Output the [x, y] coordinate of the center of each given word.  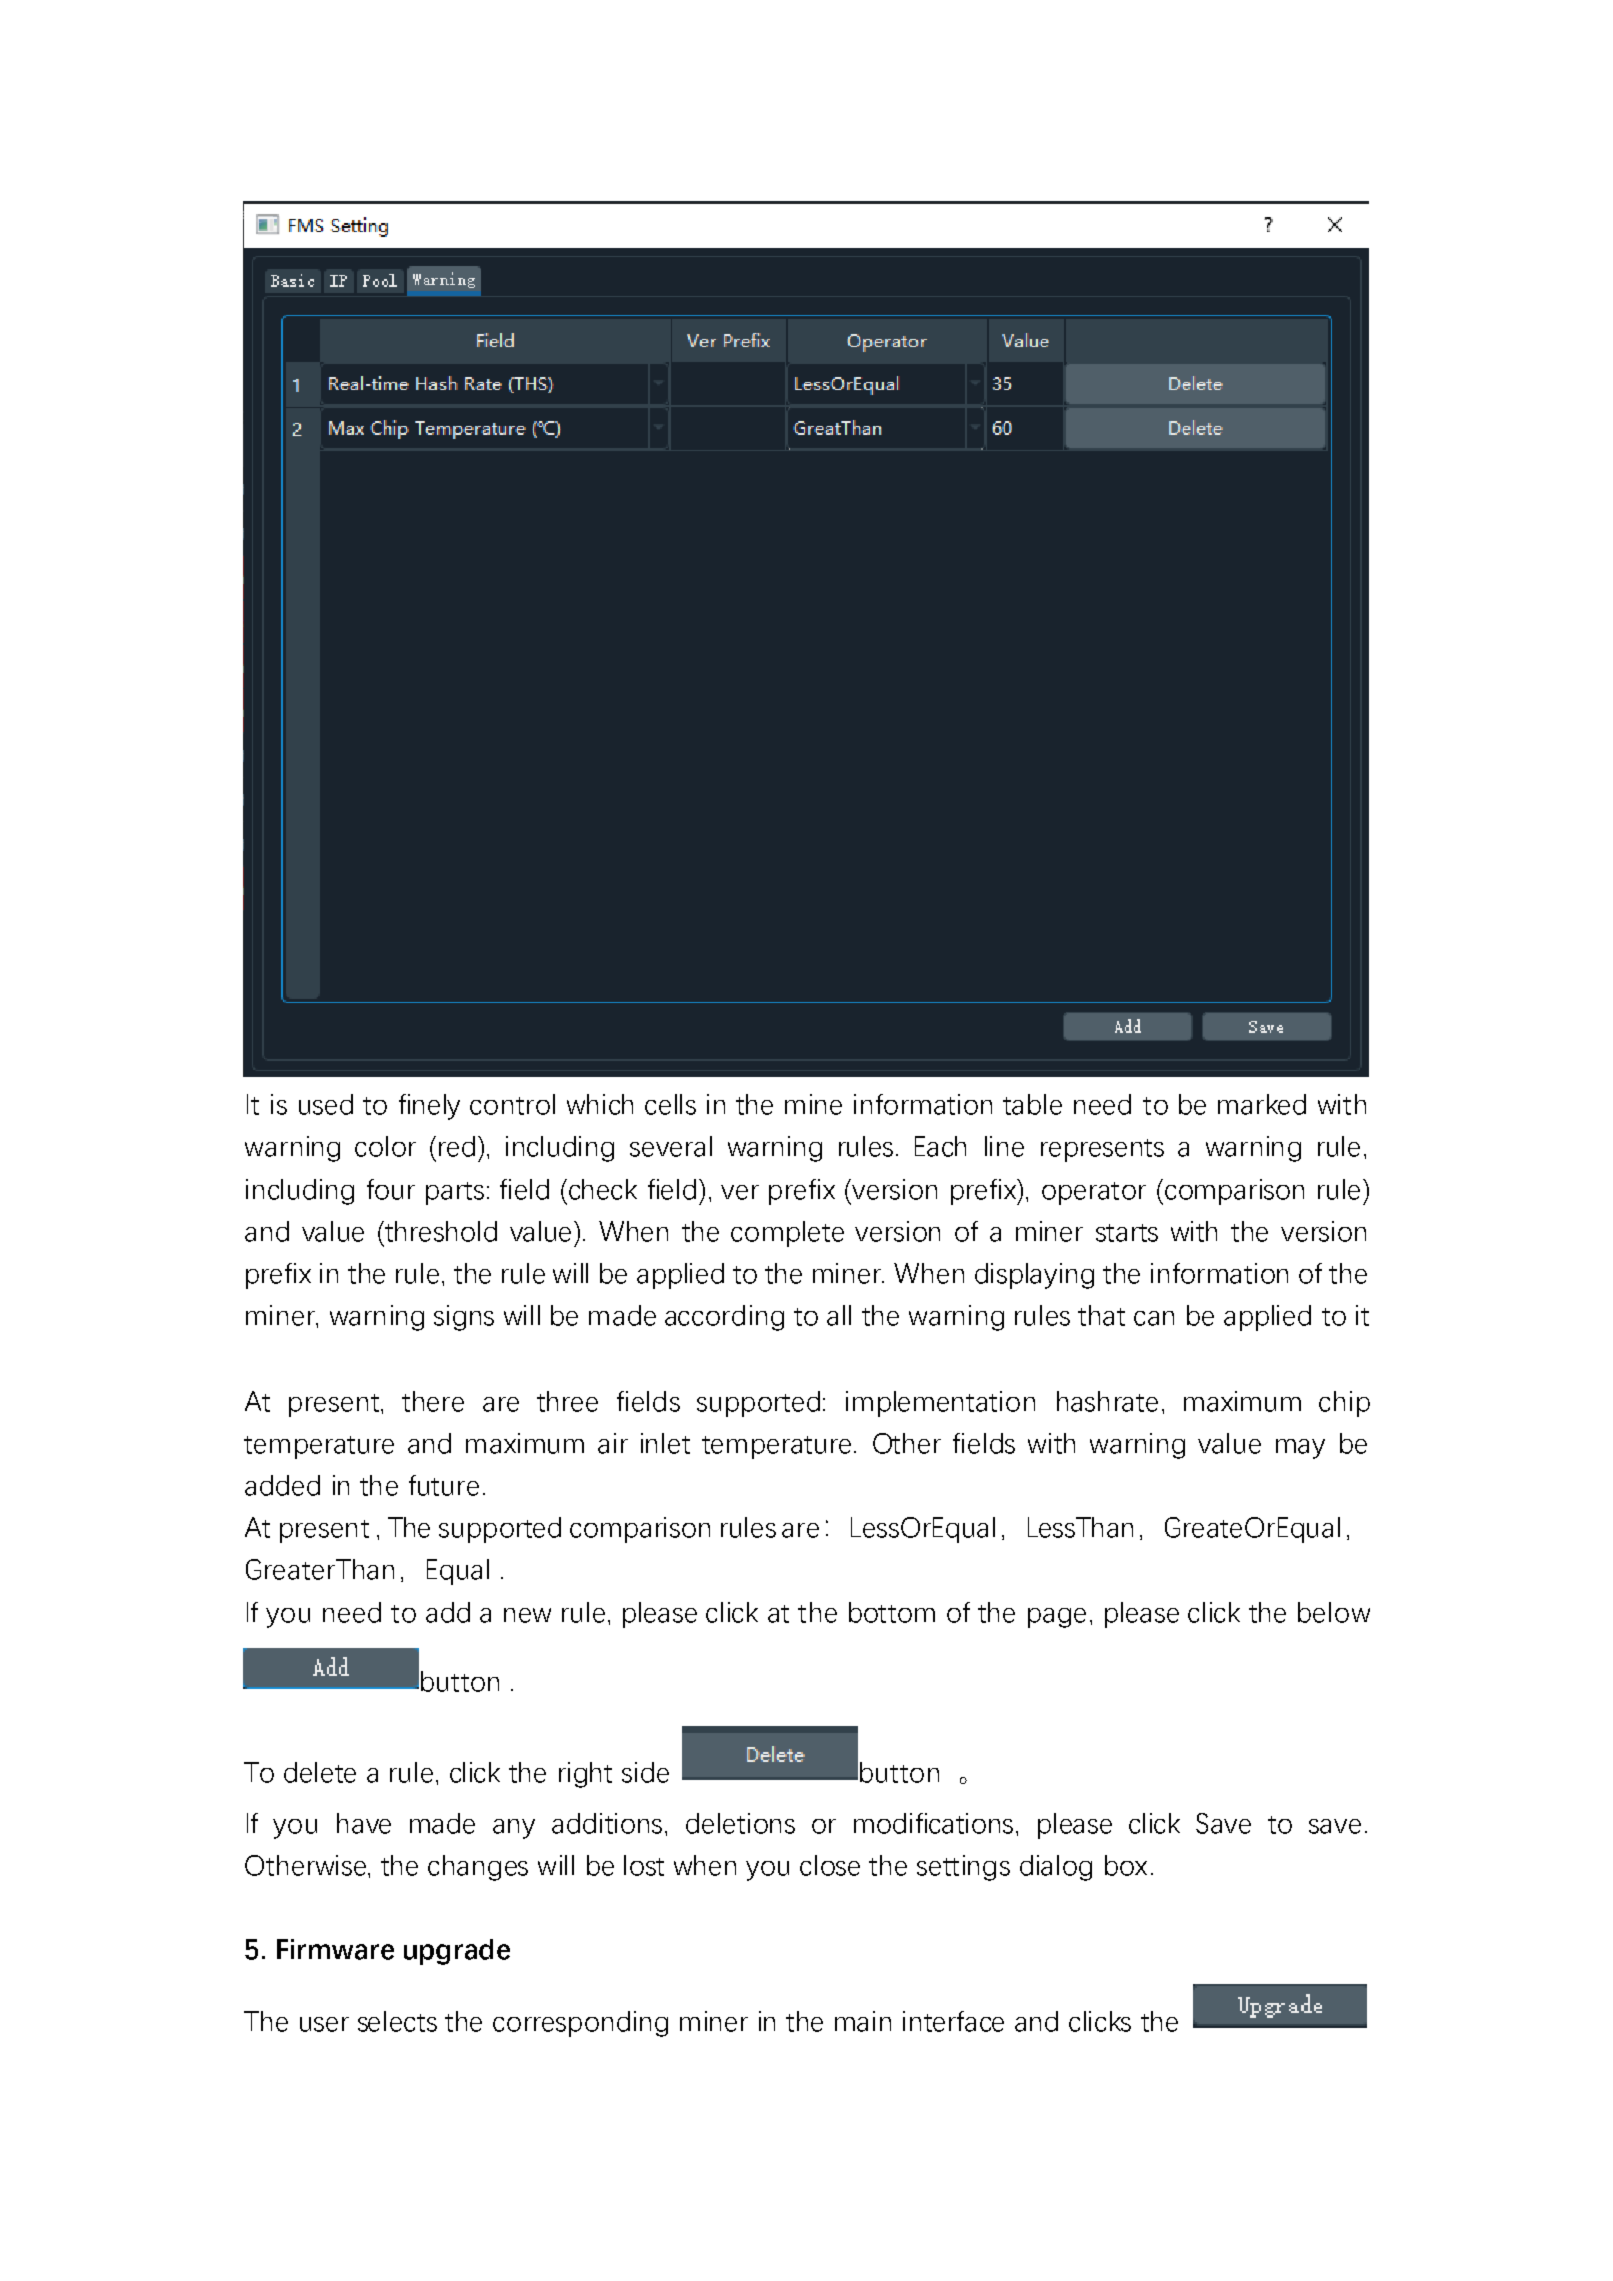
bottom [892, 1612]
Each [940, 1146]
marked [1262, 1104]
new [527, 1615]
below [1334, 1612]
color [385, 1146]
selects [397, 2021]
